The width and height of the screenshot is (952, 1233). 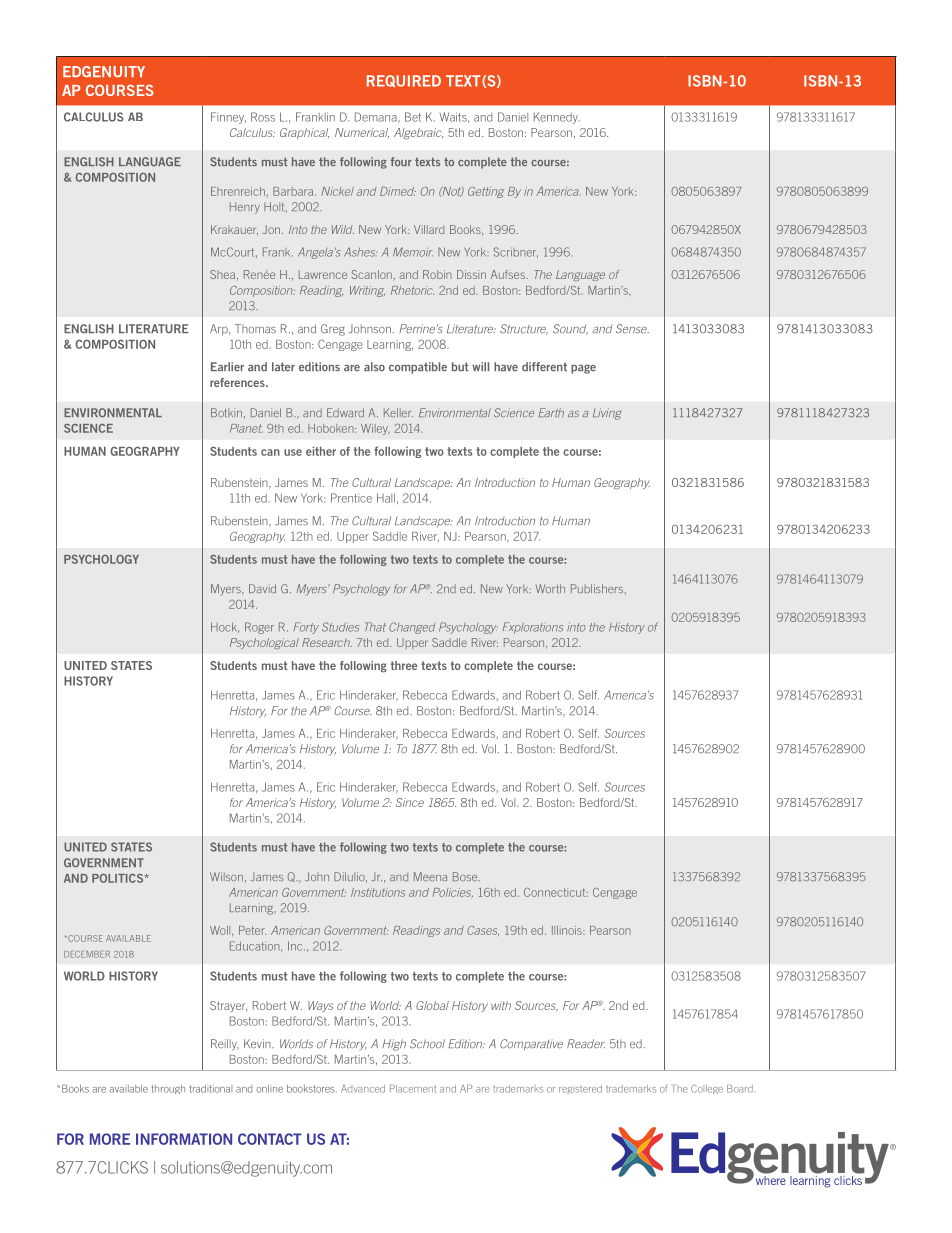 I want to click on Placement, so click(x=413, y=1089).
